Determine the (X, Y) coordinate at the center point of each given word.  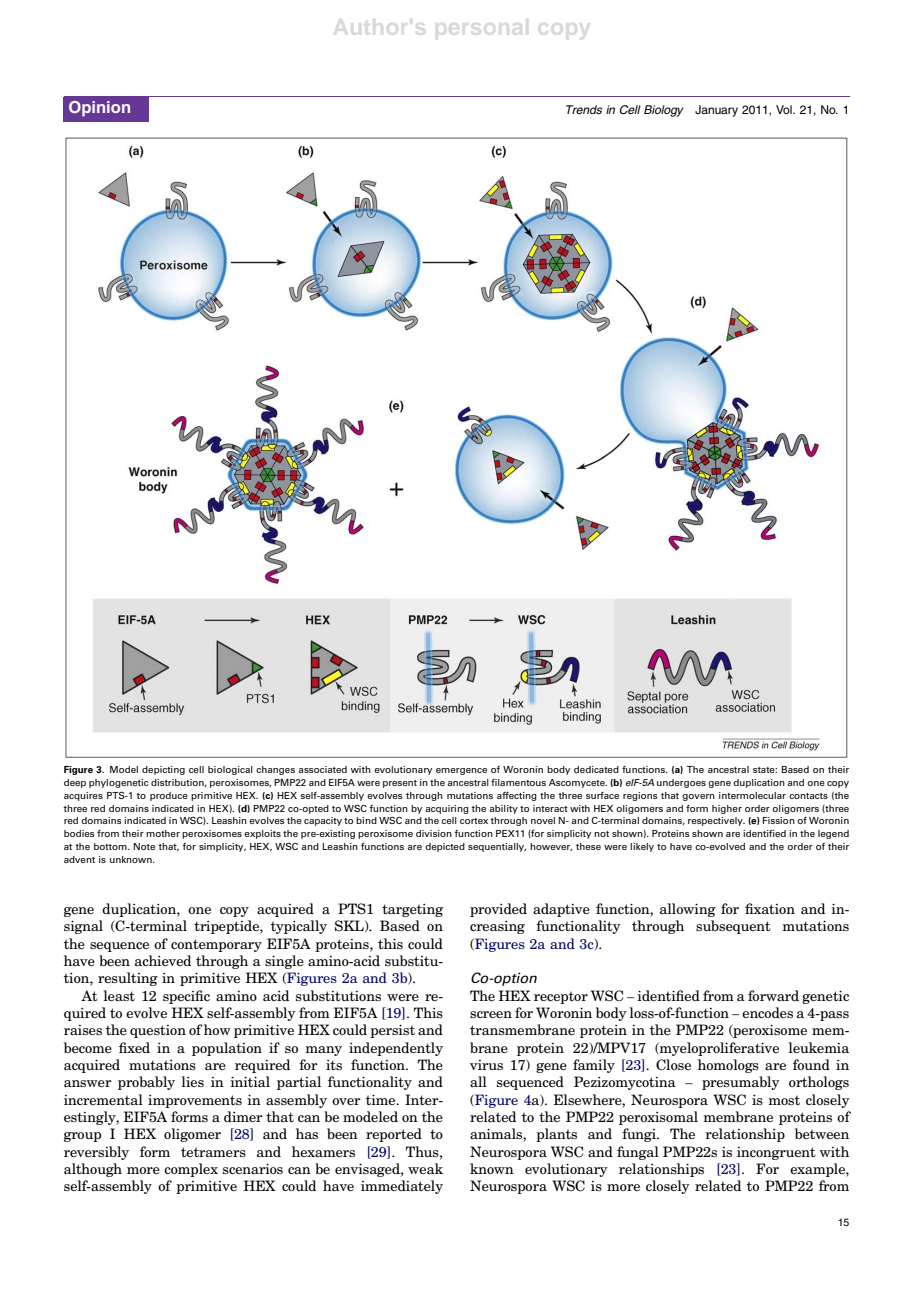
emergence (461, 771)
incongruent (776, 1153)
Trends (584, 109)
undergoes (681, 783)
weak (425, 1168)
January (716, 111)
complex (191, 1170)
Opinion (99, 109)
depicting (163, 770)
